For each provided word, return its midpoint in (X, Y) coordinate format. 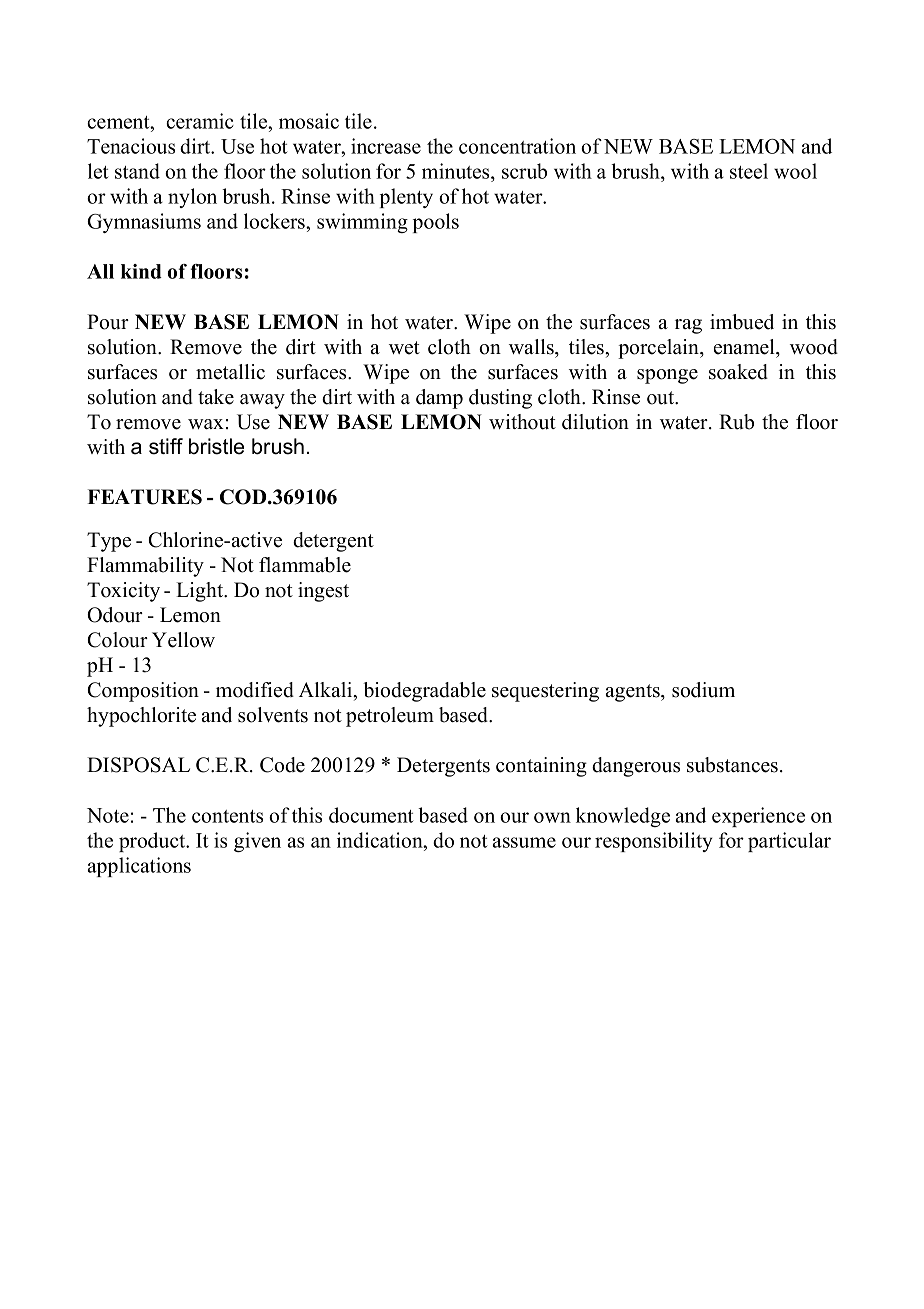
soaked (738, 372)
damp (439, 399)
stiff (166, 446)
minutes (457, 172)
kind (141, 271)
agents (633, 693)
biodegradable (424, 692)
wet (404, 348)
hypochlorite (141, 717)
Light (201, 592)
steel (749, 171)
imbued (742, 322)
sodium (703, 690)
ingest (323, 592)
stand (137, 171)
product (153, 842)
